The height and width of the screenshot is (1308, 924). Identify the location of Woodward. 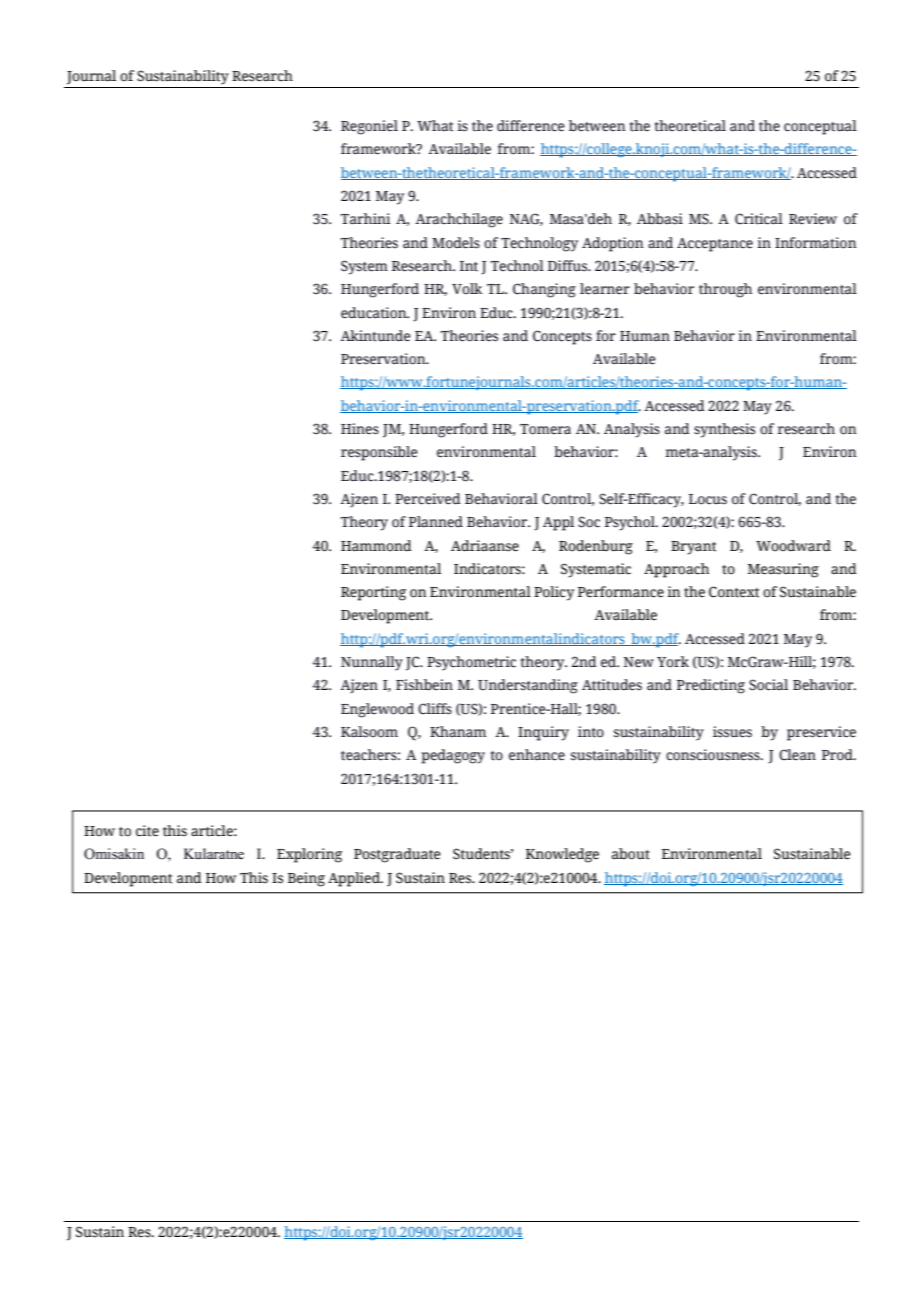
(793, 546).
